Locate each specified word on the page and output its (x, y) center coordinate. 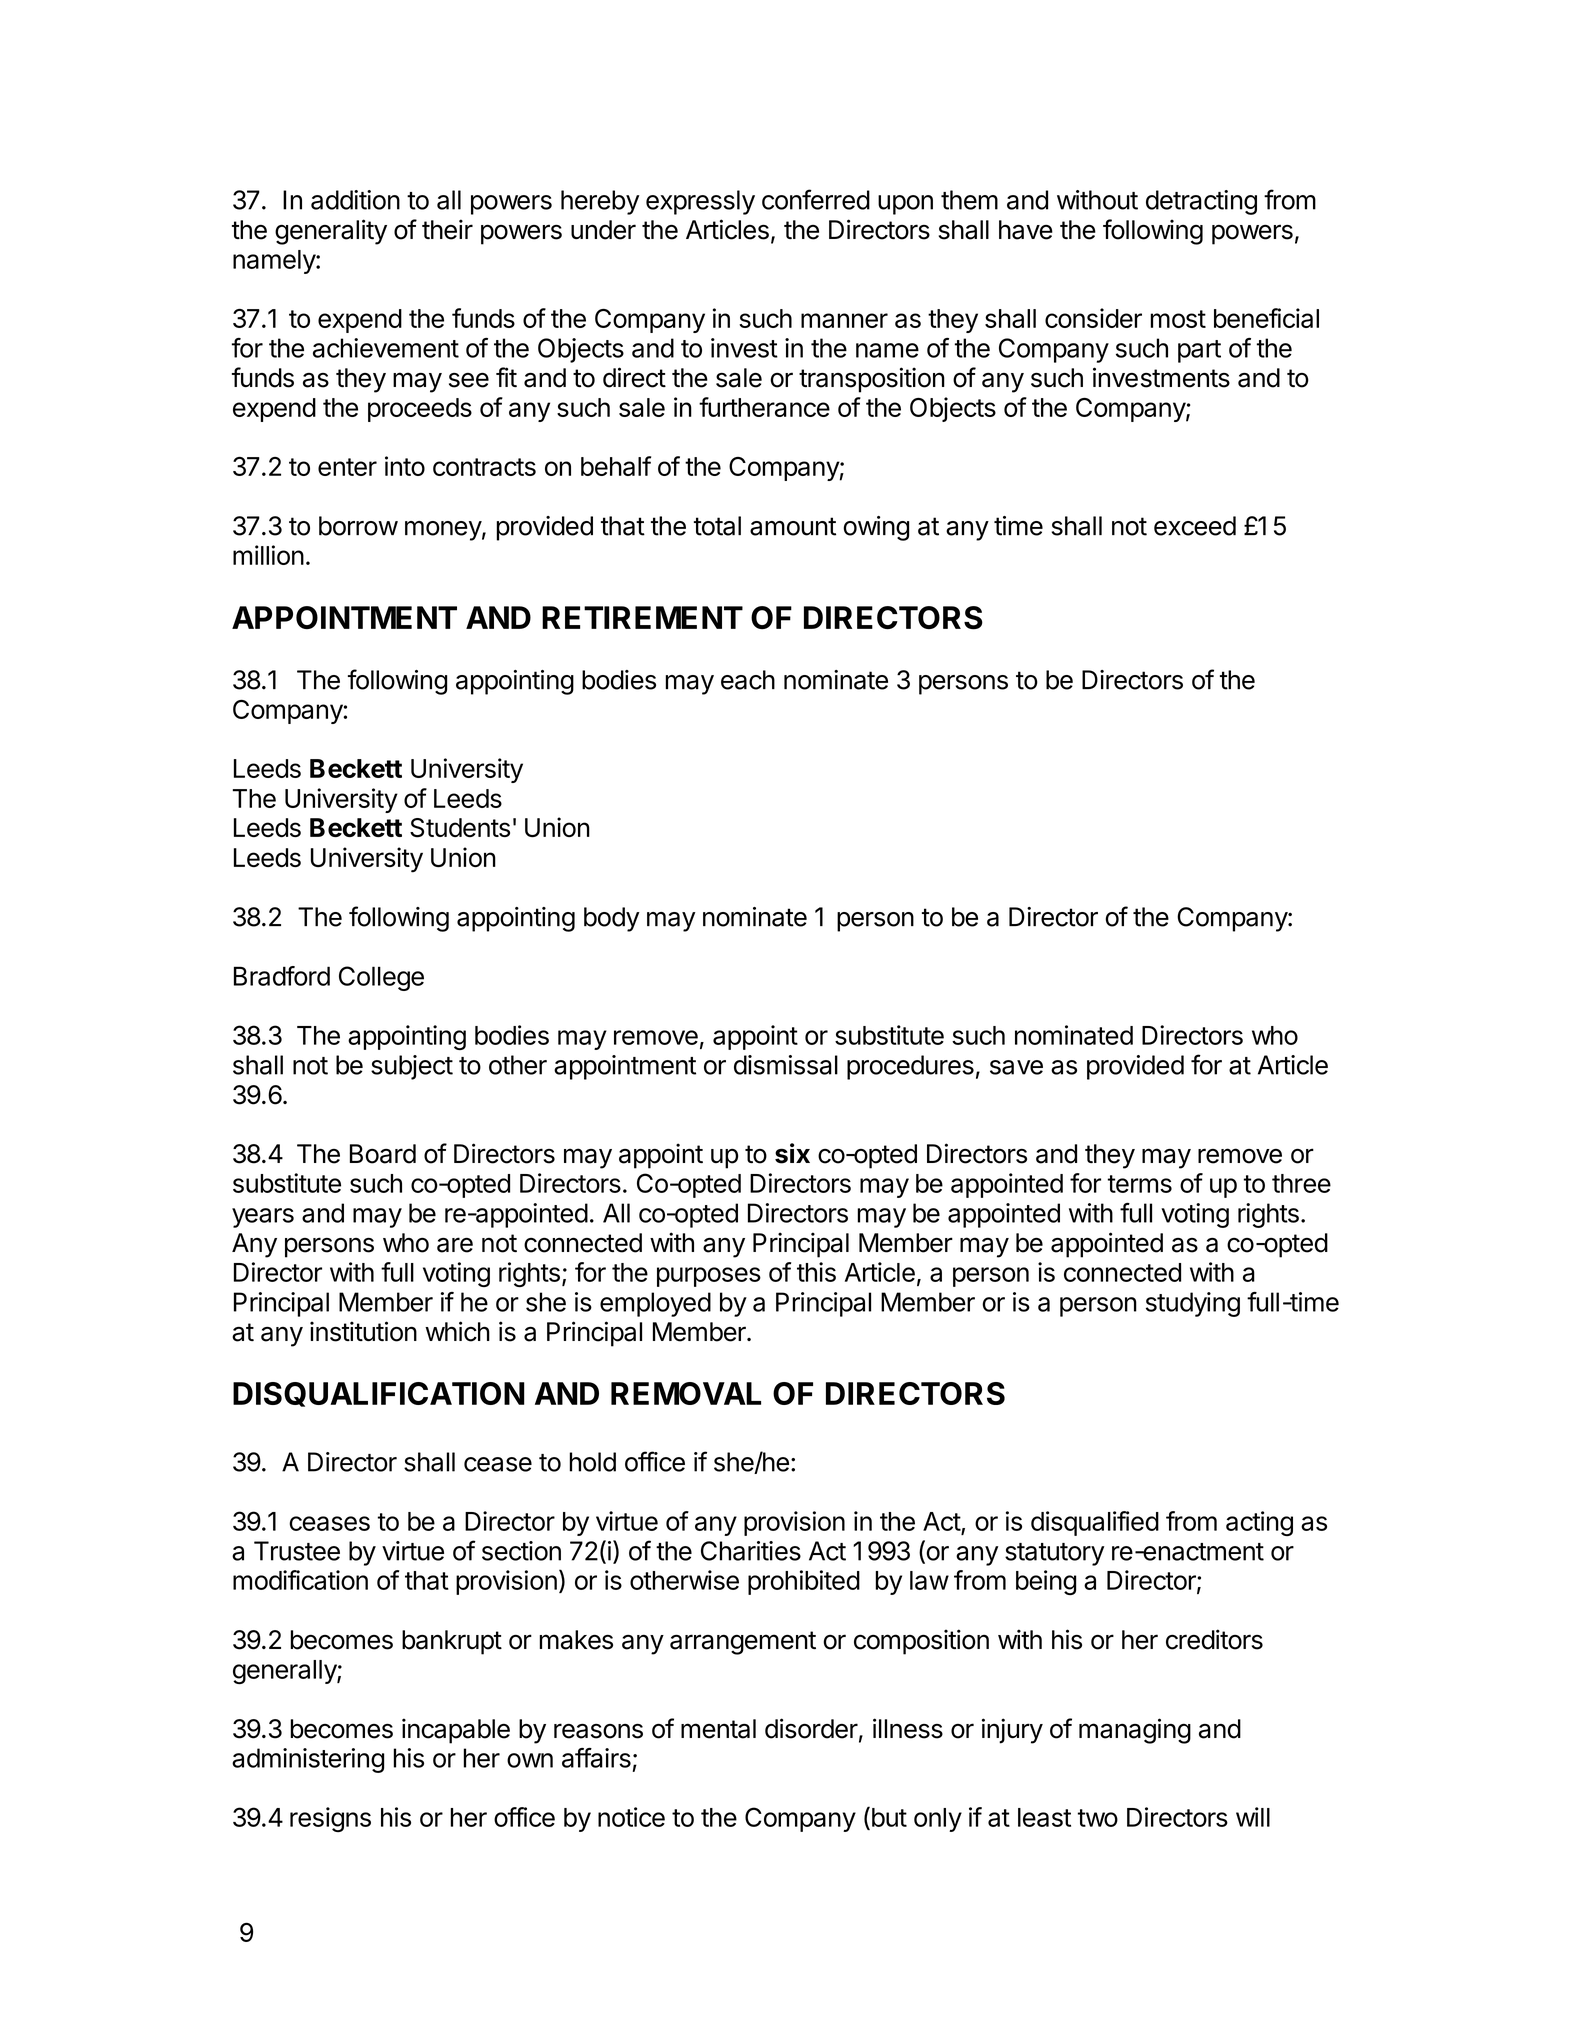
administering (308, 1760)
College (381, 978)
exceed (1195, 526)
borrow (358, 526)
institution (363, 1331)
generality (331, 232)
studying (1193, 1304)
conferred (816, 199)
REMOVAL (686, 1393)
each (748, 680)
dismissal (786, 1065)
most (1178, 319)
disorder (811, 1728)
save (1016, 1067)
